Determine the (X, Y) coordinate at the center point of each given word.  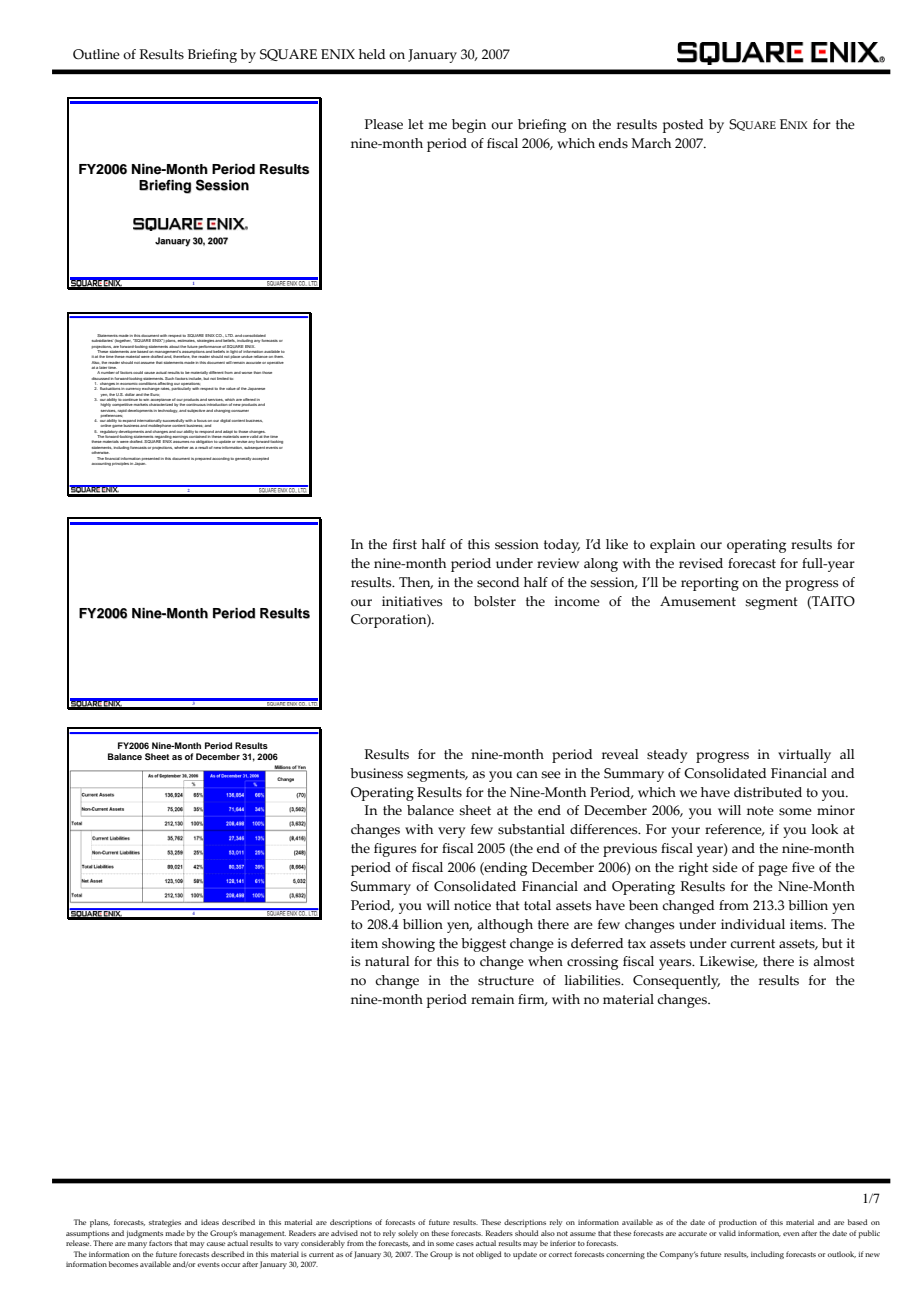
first (405, 544)
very (451, 832)
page (773, 870)
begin (469, 126)
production (738, 1223)
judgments (145, 1235)
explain (672, 546)
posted (683, 126)
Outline (96, 54)
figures (395, 850)
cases (465, 1244)
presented (151, 458)
